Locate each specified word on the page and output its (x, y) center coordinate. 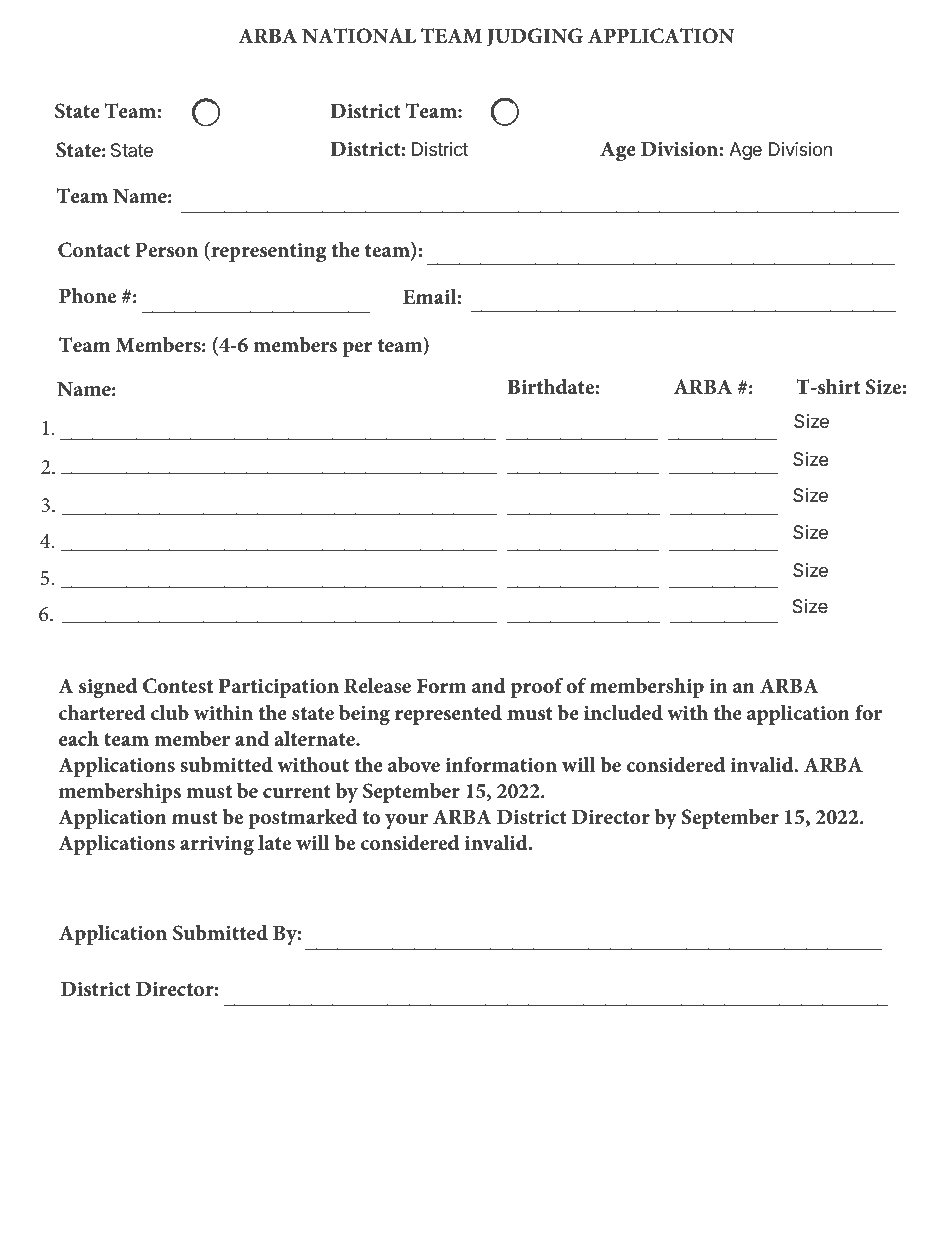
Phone (87, 296)
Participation (279, 688)
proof (537, 687)
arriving (217, 845)
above (414, 764)
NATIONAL (359, 36)
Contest (178, 686)
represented (448, 715)
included (623, 712)
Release (377, 685)
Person (166, 250)
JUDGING (535, 37)
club (170, 713)
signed (108, 688)
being (364, 715)
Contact (94, 250)
